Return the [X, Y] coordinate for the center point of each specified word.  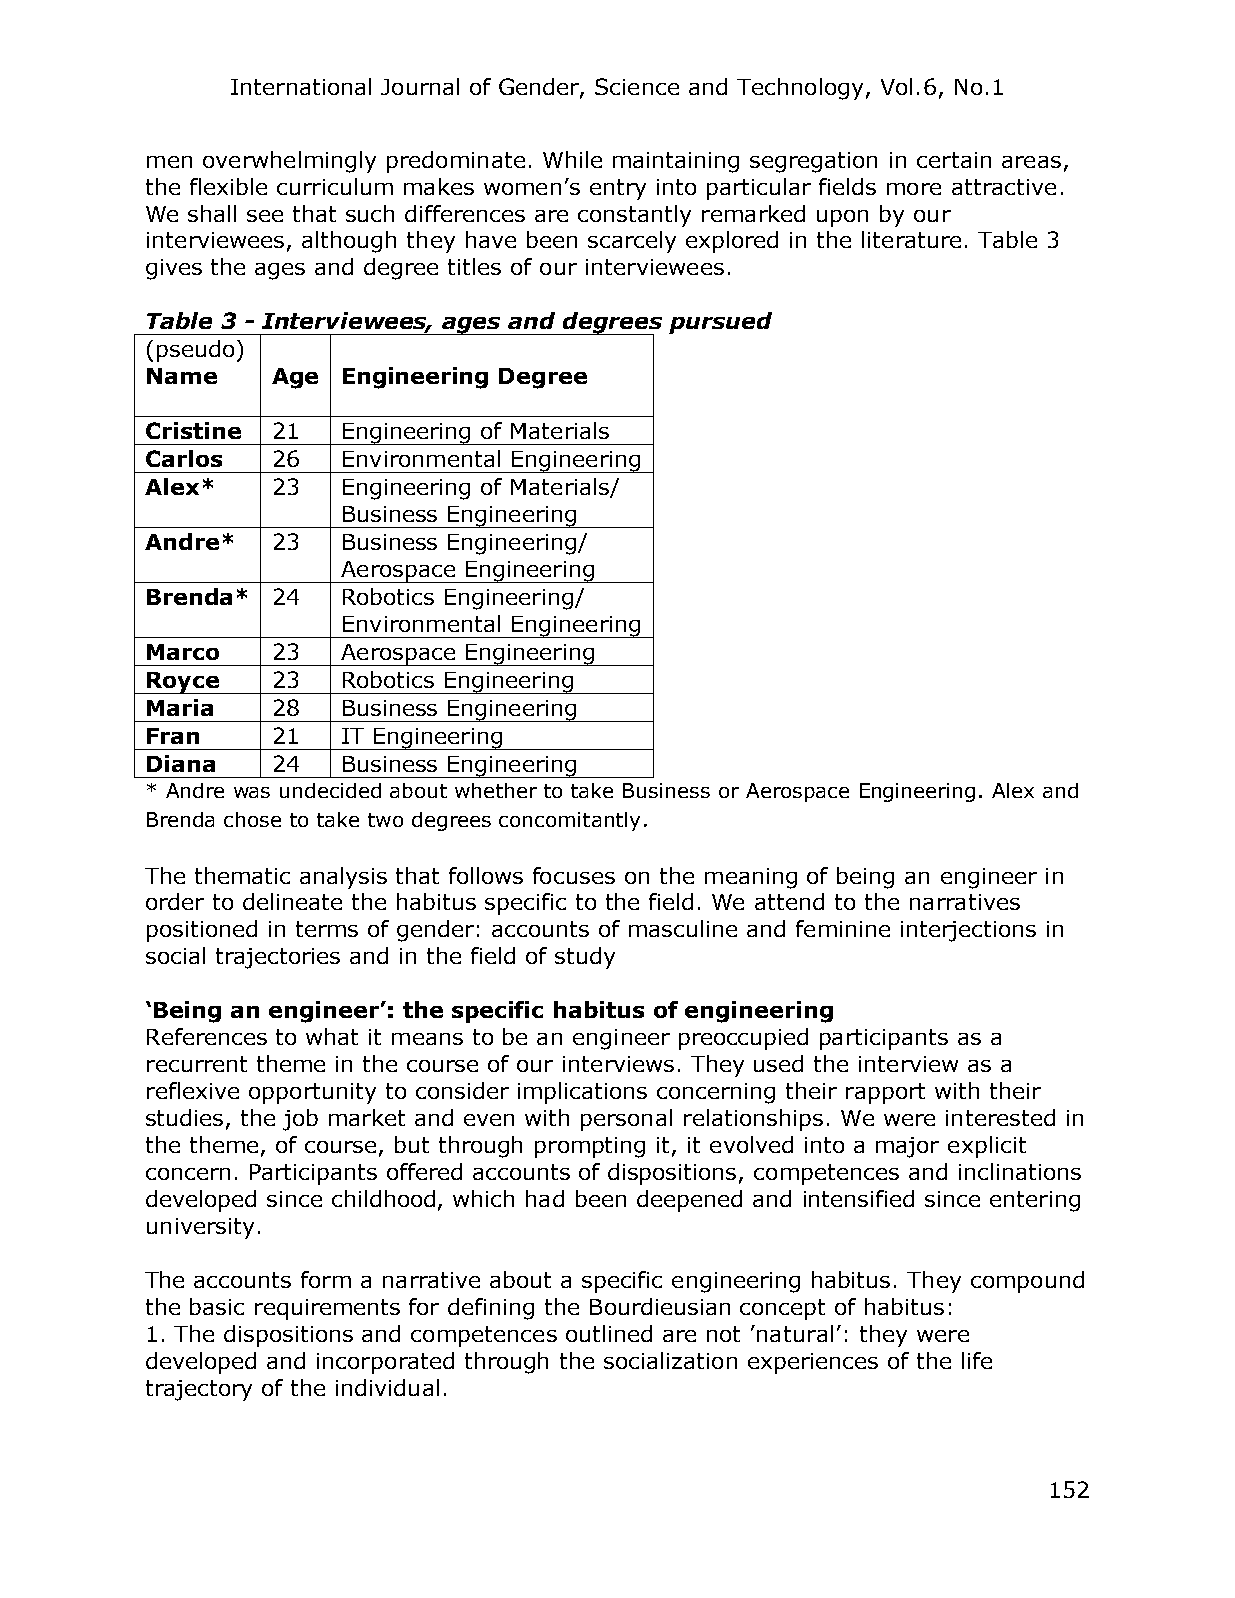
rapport [885, 1093]
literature [911, 239]
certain [954, 160]
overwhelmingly [289, 162]
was [252, 792]
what [332, 1036]
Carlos [184, 458]
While [572, 159]
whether [496, 790]
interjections [968, 931]
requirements [327, 1309]
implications [582, 1093]
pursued [720, 323]
